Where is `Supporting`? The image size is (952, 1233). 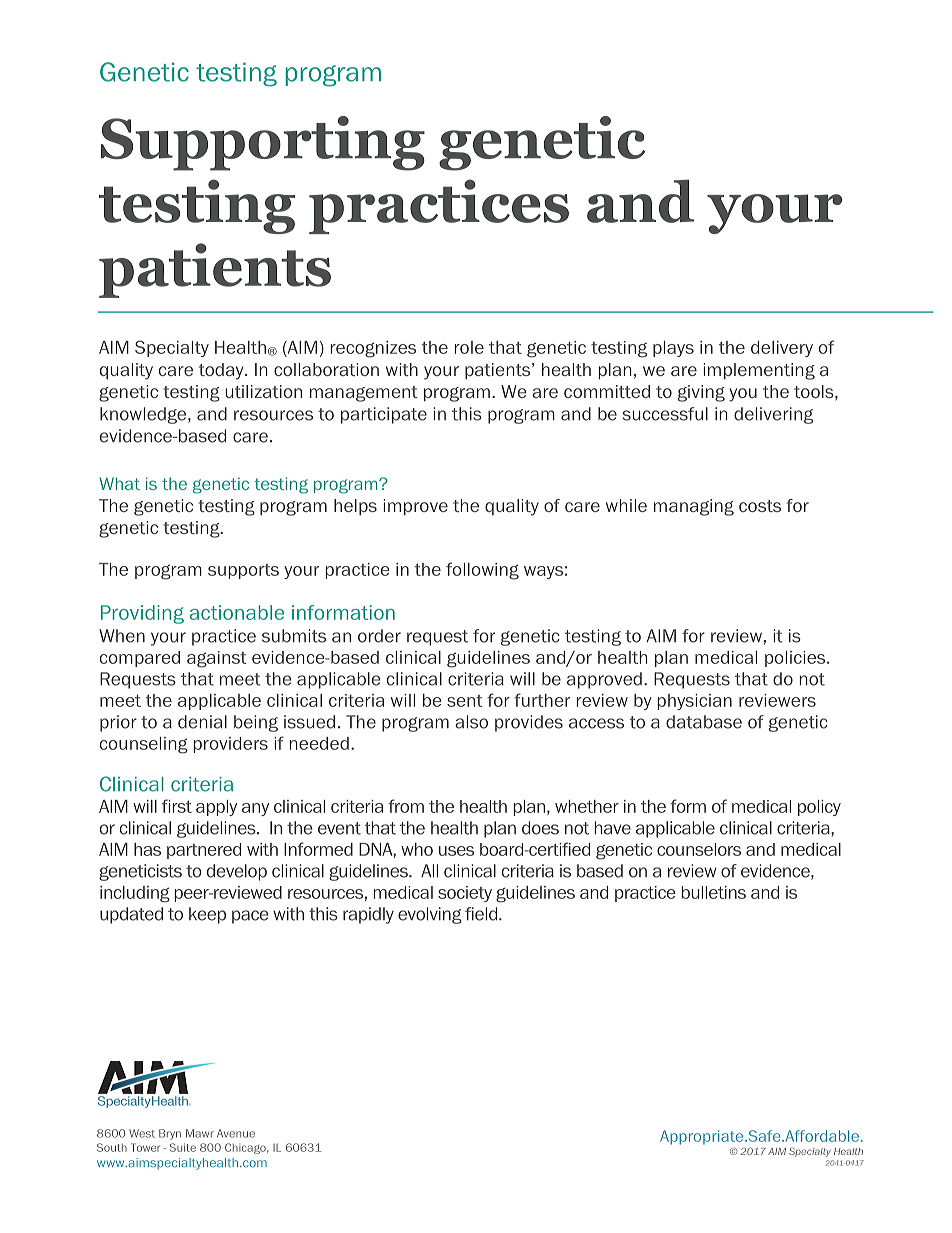
Supporting is located at coordinates (263, 143).
